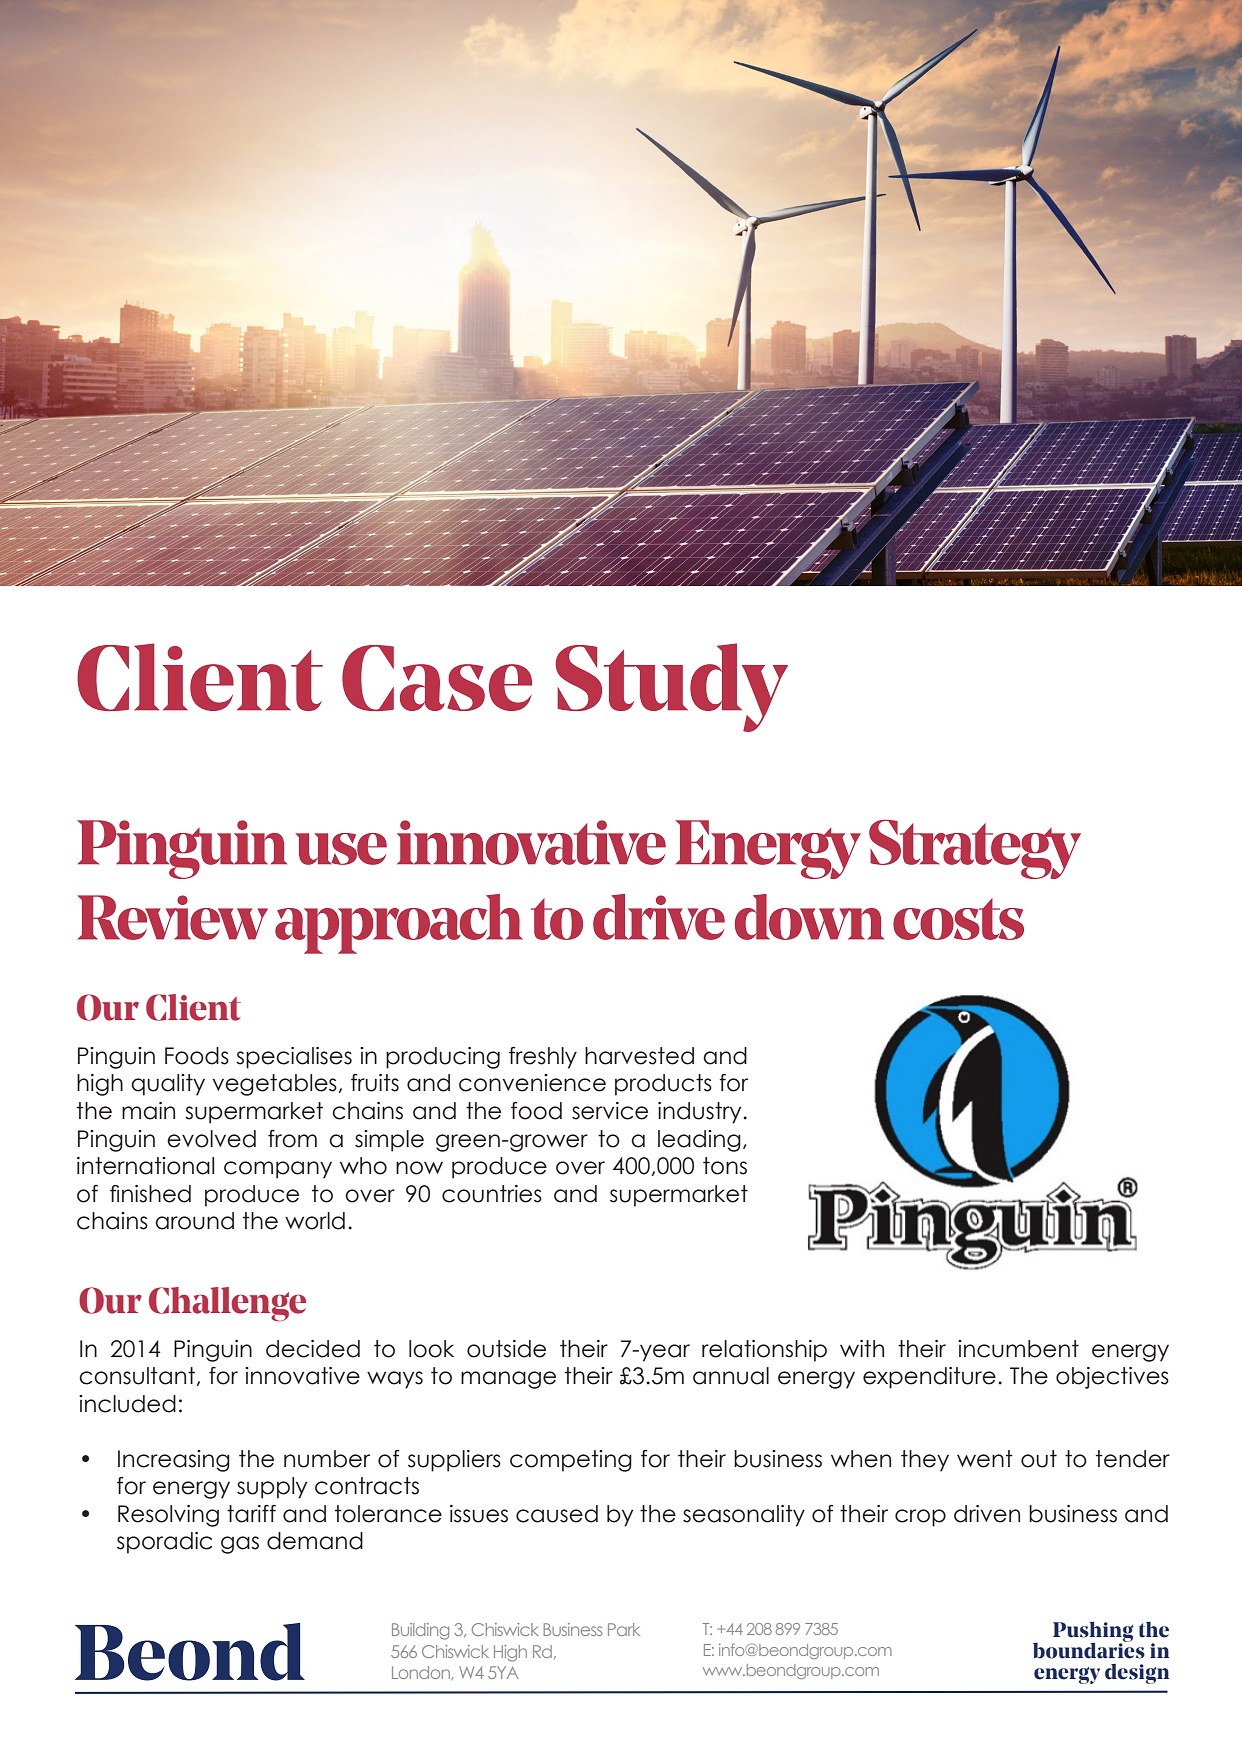 The width and height of the document is (1242, 1756). Describe the element at coordinates (624, 1629) in the document. I see `Park` at that location.
